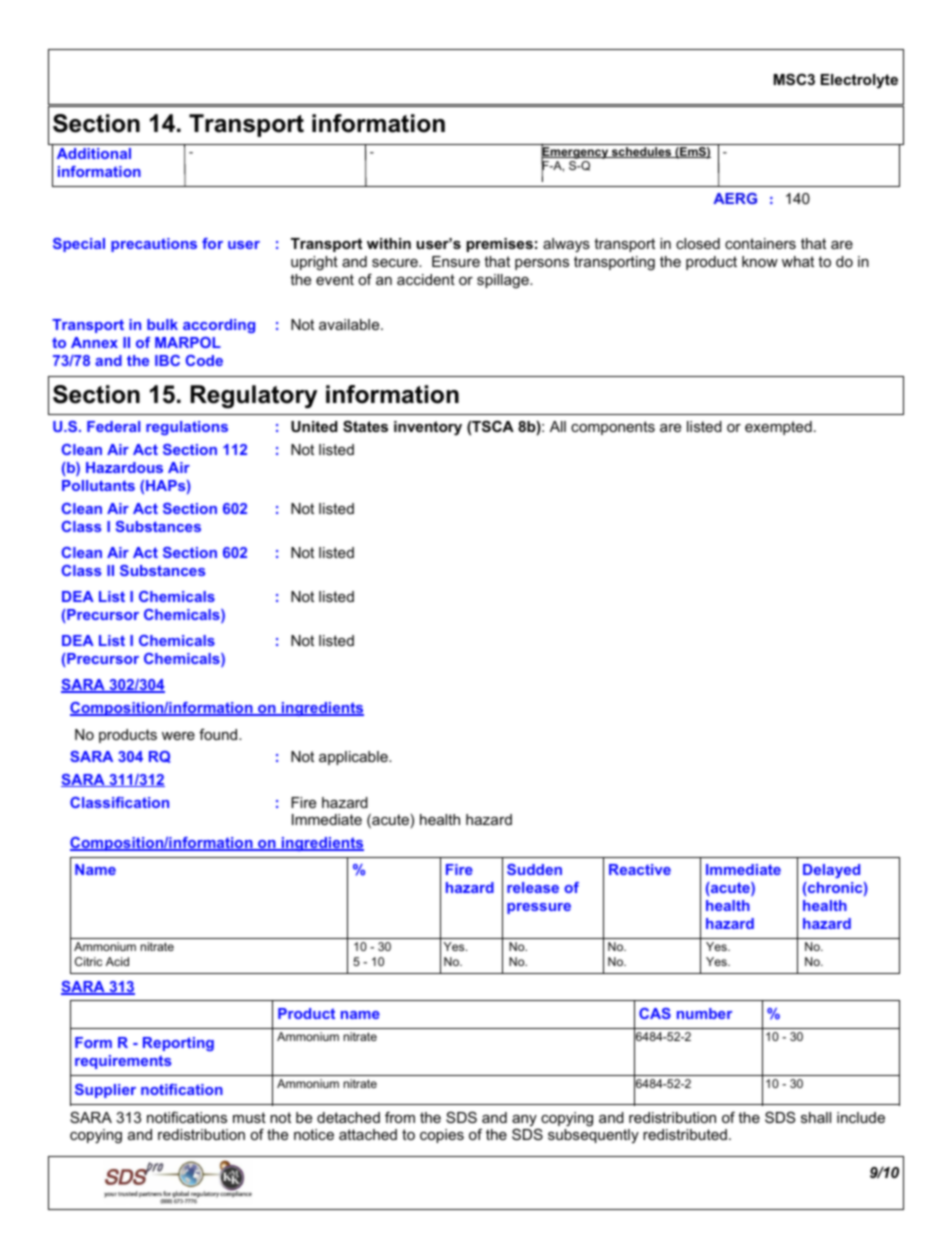 The width and height of the screenshot is (952, 1233). What do you see at coordinates (778, 428) in the screenshot?
I see `exempted` at bounding box center [778, 428].
